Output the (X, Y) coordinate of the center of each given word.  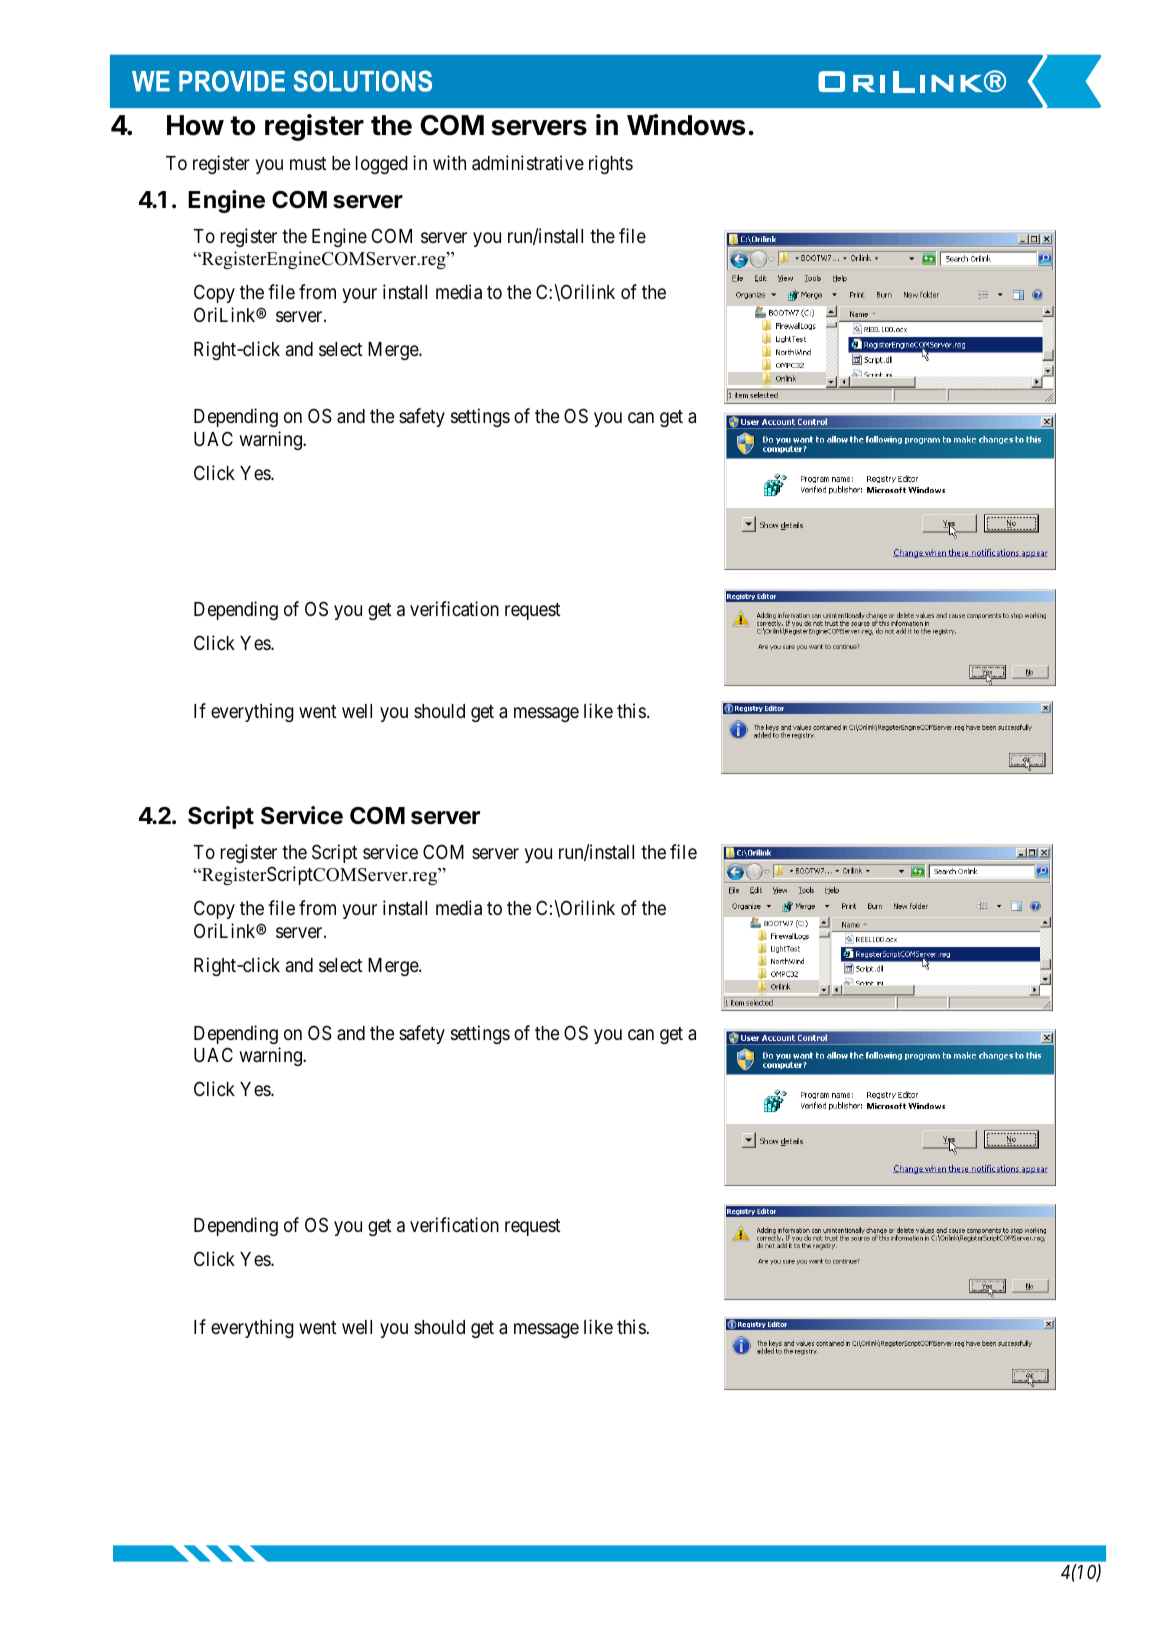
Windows (686, 125)
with (449, 162)
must (308, 163)
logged (382, 165)
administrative (528, 163)
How (195, 125)
